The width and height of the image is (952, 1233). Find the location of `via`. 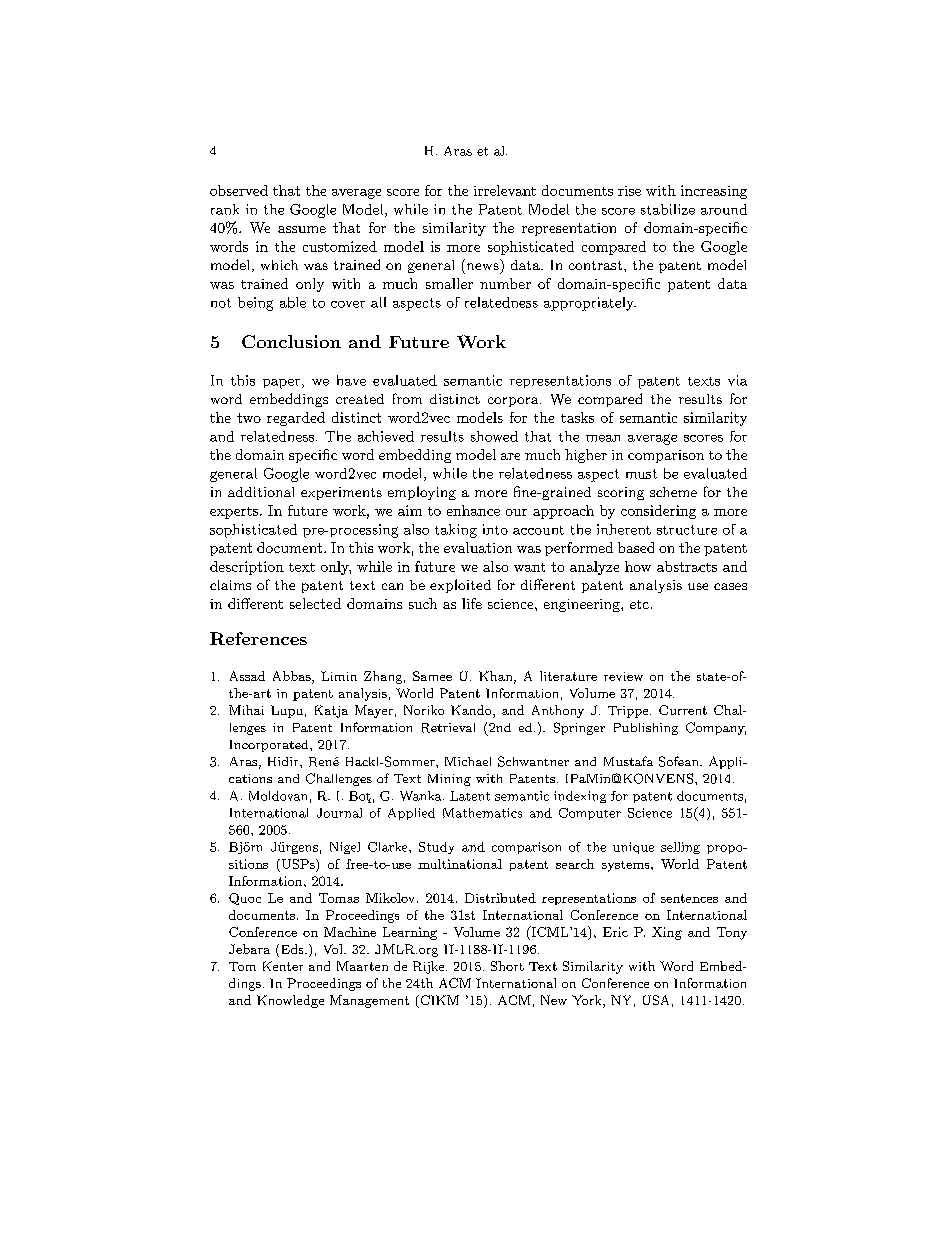

via is located at coordinates (737, 380).
